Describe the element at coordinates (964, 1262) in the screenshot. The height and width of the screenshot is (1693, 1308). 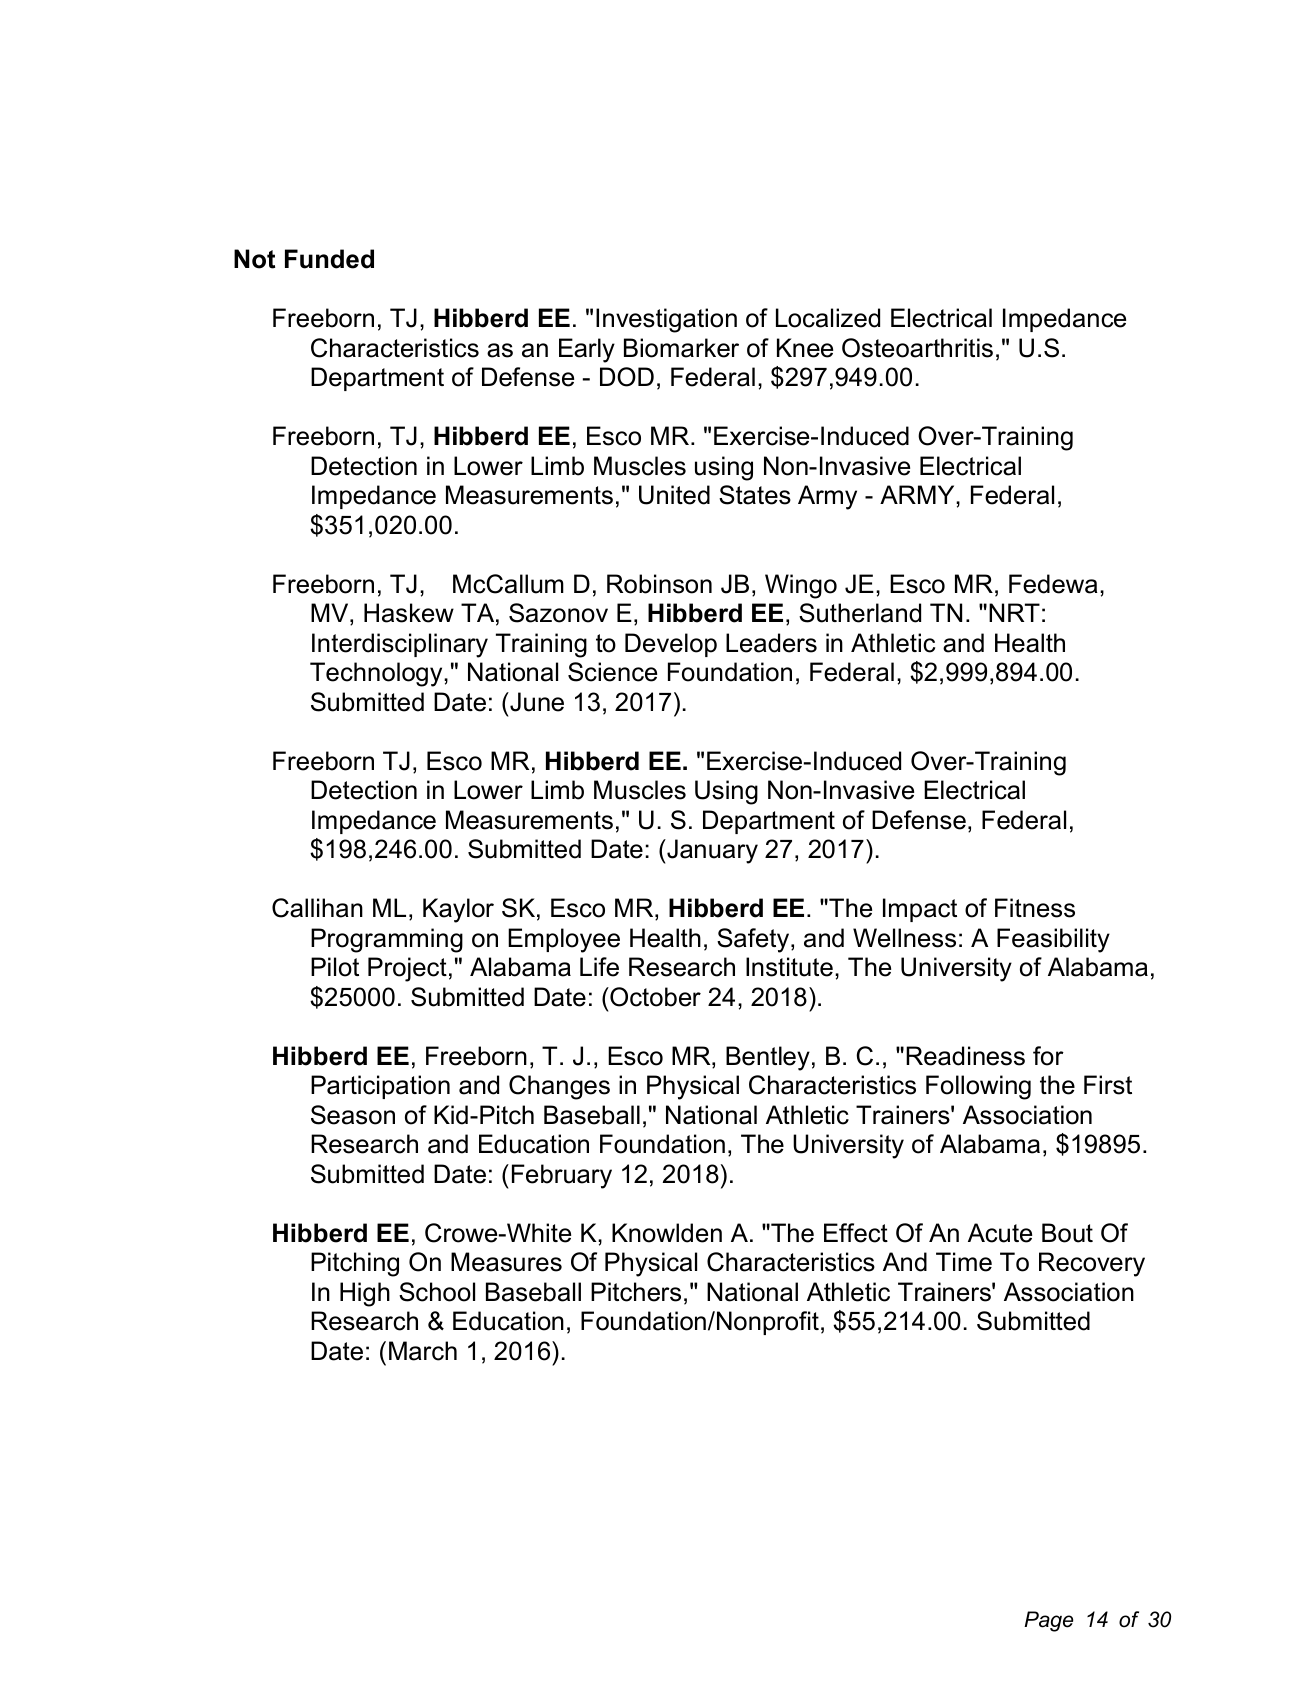
I see `Time` at that location.
